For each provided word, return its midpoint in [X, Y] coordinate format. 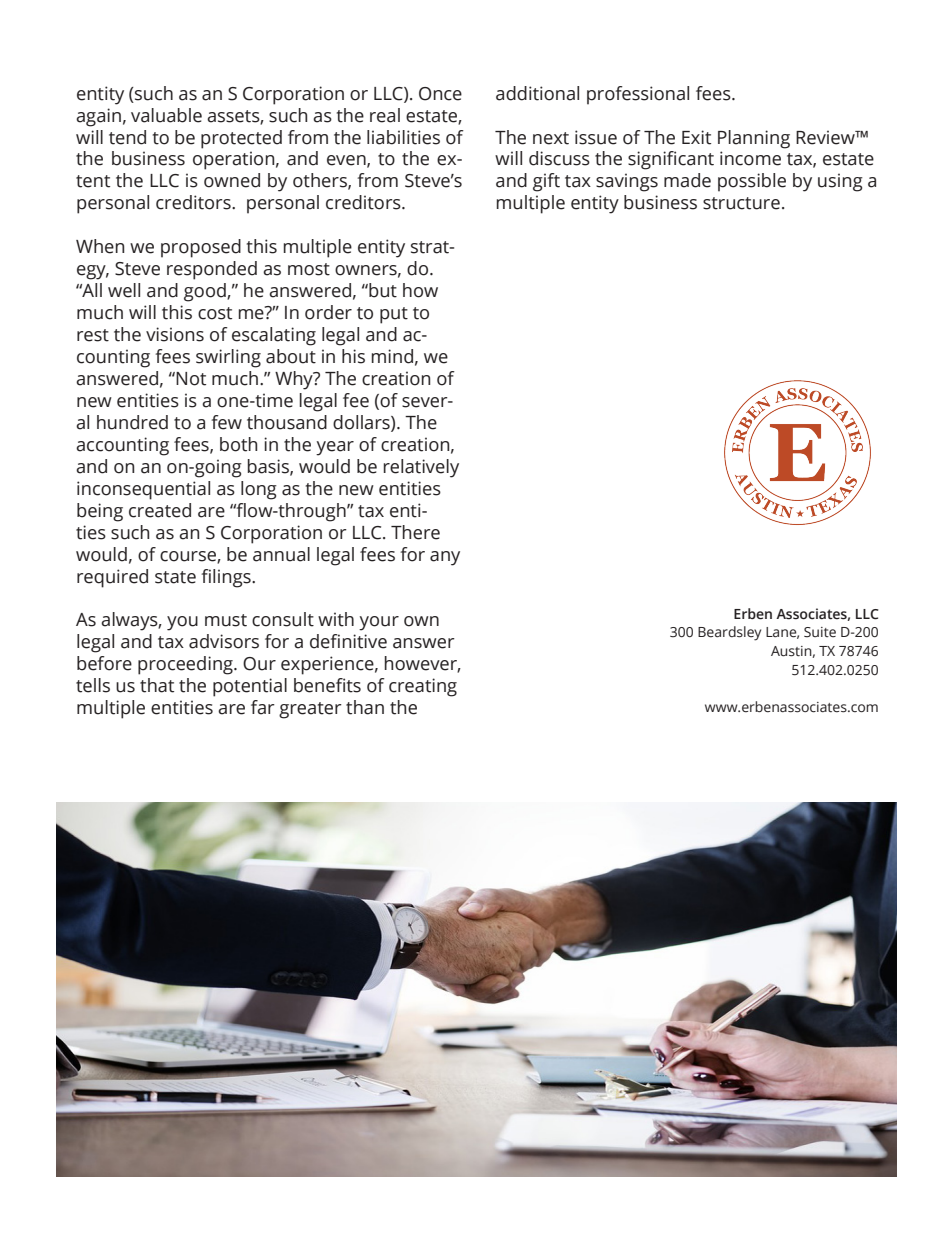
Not [191, 379]
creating [423, 687]
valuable [166, 115]
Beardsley [729, 633]
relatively [421, 468]
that [157, 685]
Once [440, 94]
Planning [754, 139]
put [394, 315]
